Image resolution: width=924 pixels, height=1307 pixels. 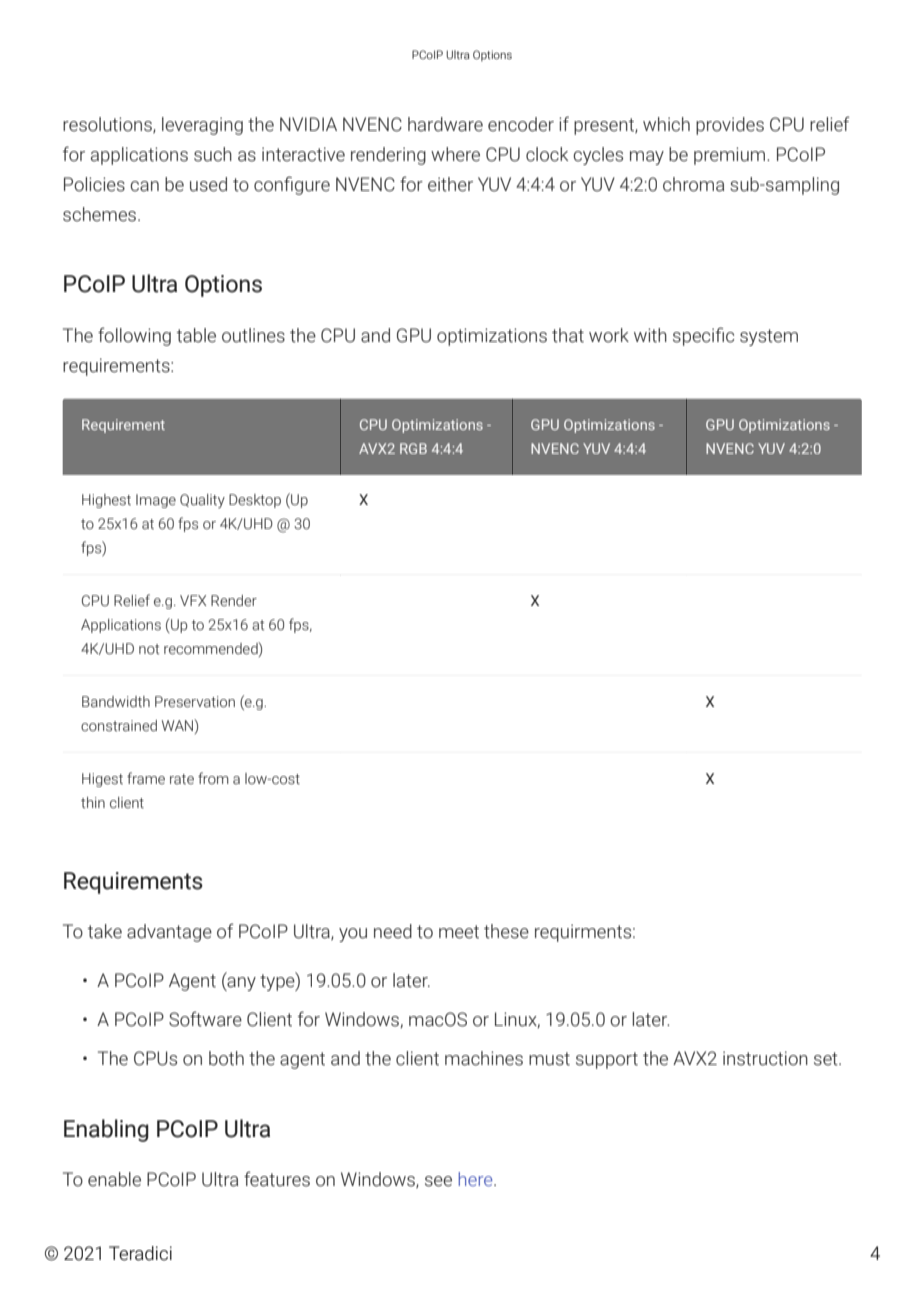 I want to click on specific, so click(x=703, y=336).
